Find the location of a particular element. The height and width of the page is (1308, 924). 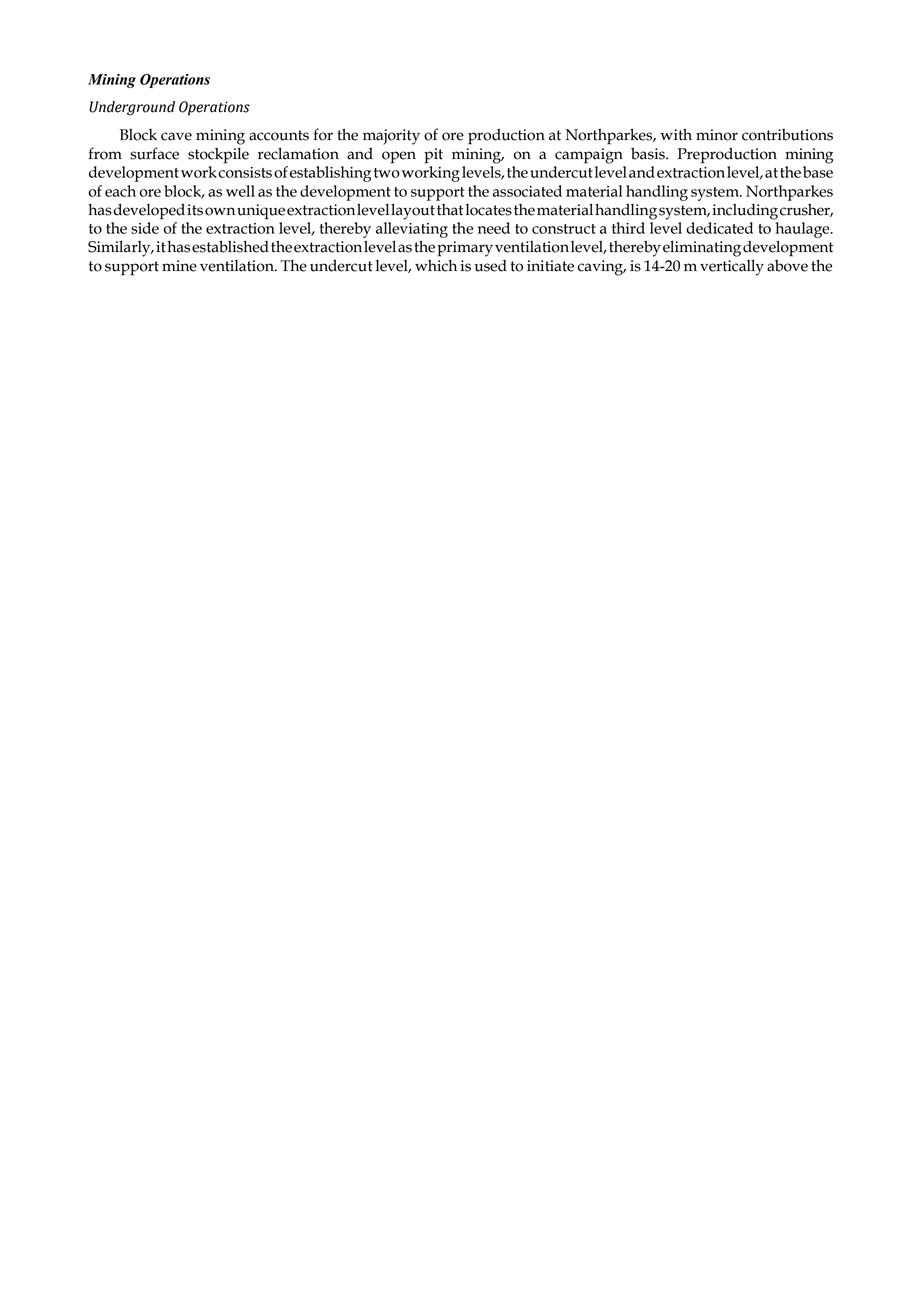

minor is located at coordinates (717, 135).
